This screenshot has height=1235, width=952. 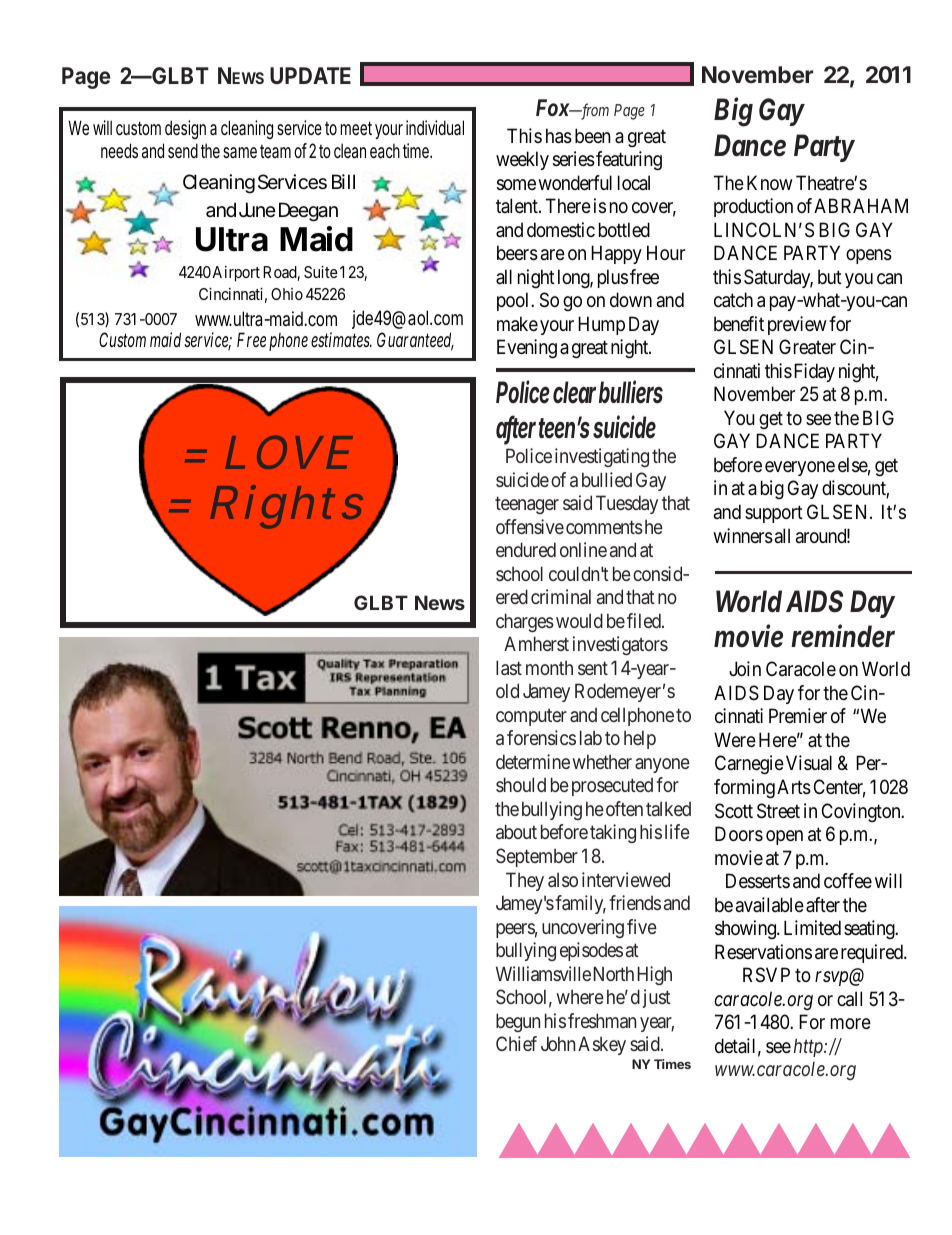 I want to click on computer, so click(x=531, y=717).
